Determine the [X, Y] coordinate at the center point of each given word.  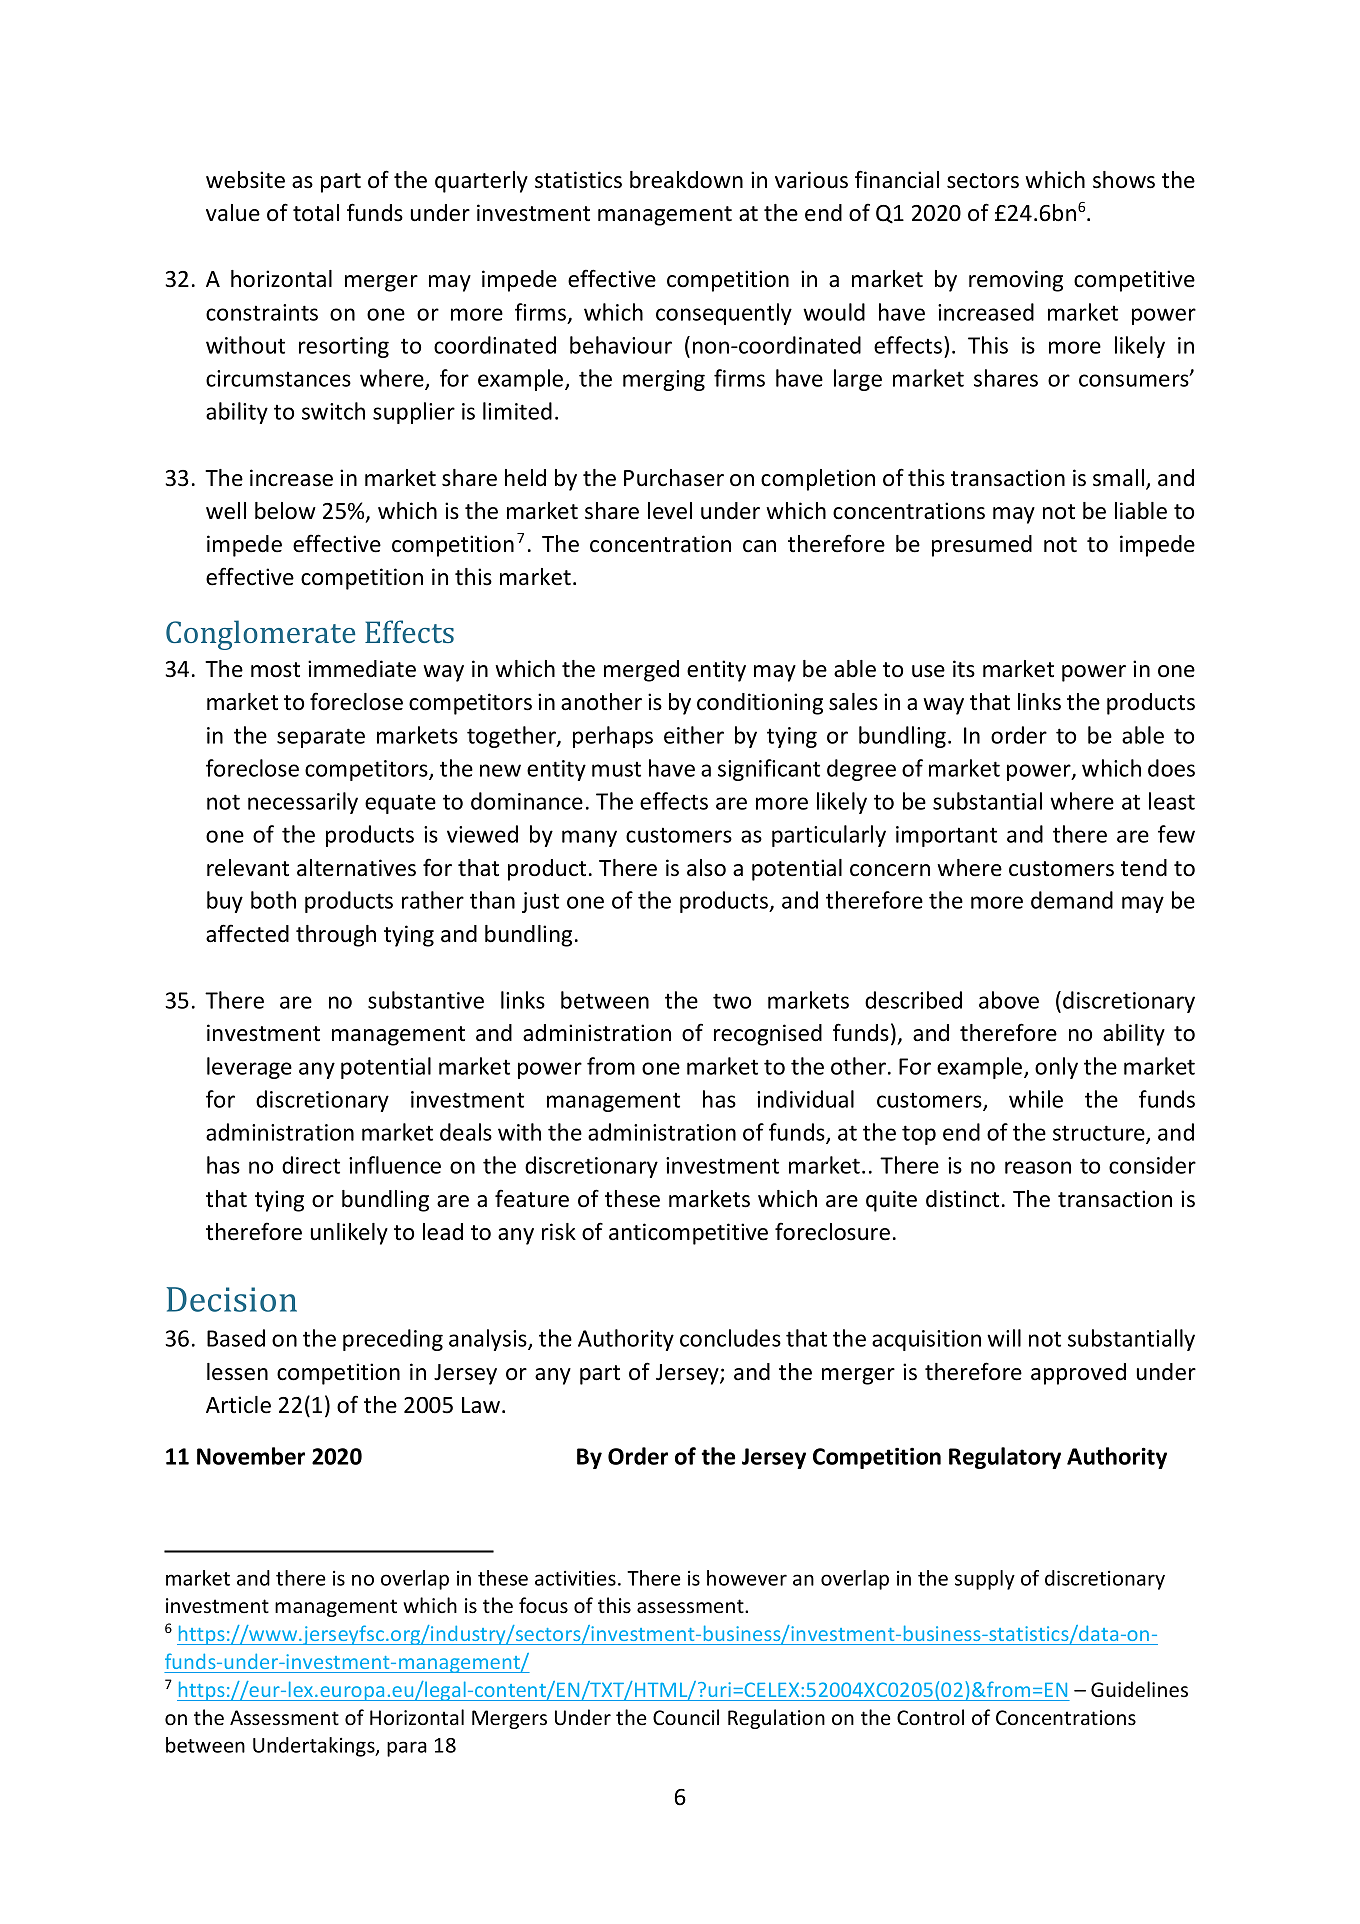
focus [543, 1605]
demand [1072, 900]
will [1004, 1338]
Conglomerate [260, 635]
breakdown [686, 180]
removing [1016, 281]
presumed [982, 546]
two [732, 1001]
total [316, 213]
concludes [730, 1338]
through [336, 936]
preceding [393, 1340]
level [670, 511]
